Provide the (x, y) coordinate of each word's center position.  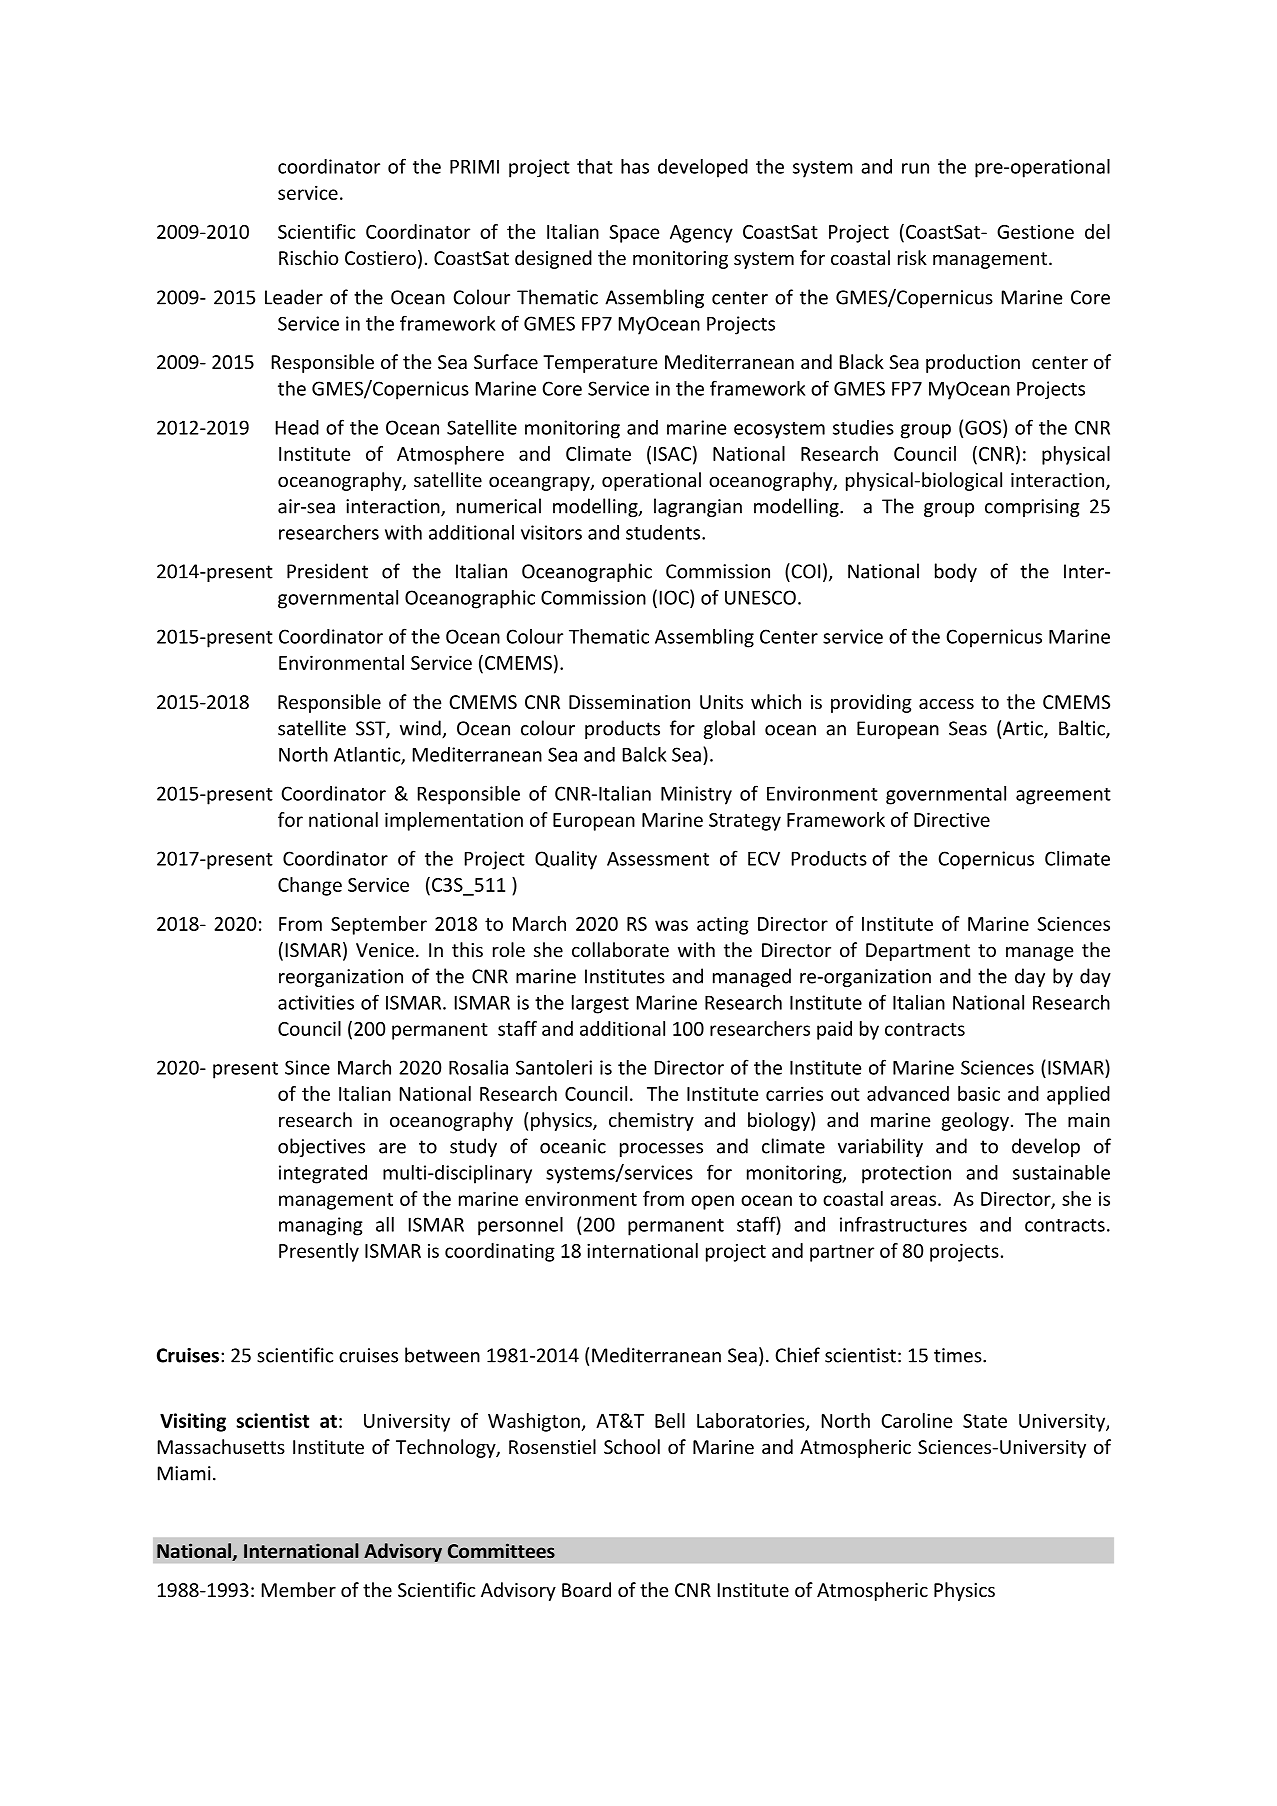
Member (299, 1589)
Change (310, 886)
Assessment (658, 858)
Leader (294, 297)
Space (634, 234)
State (985, 1421)
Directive (952, 819)
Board (586, 1589)
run (915, 168)
